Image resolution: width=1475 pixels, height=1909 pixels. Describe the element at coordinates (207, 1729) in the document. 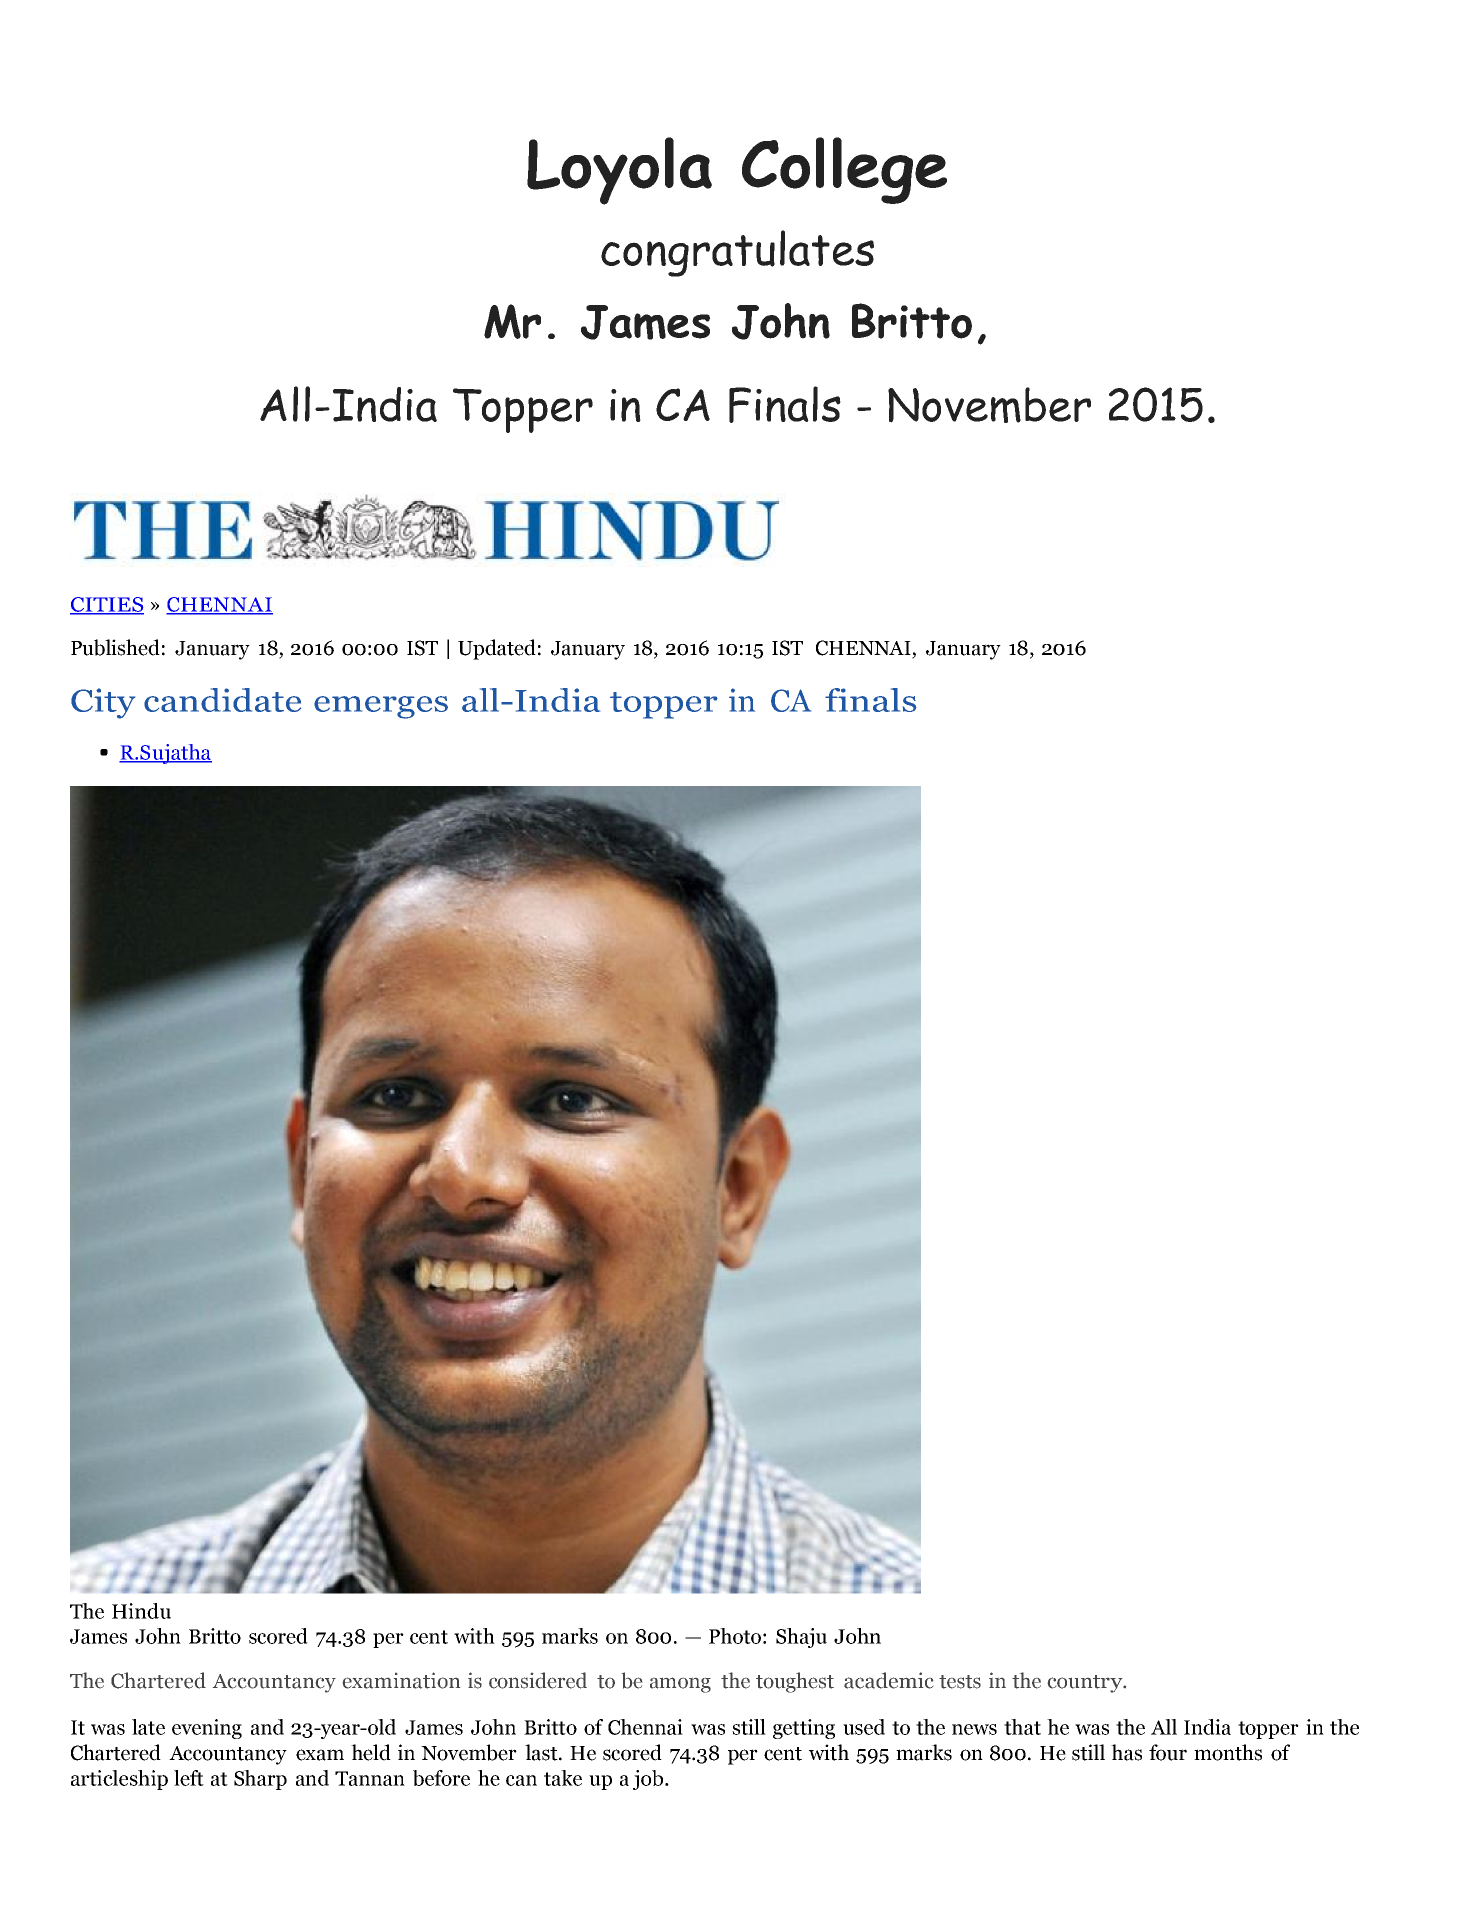

I see `evening` at that location.
